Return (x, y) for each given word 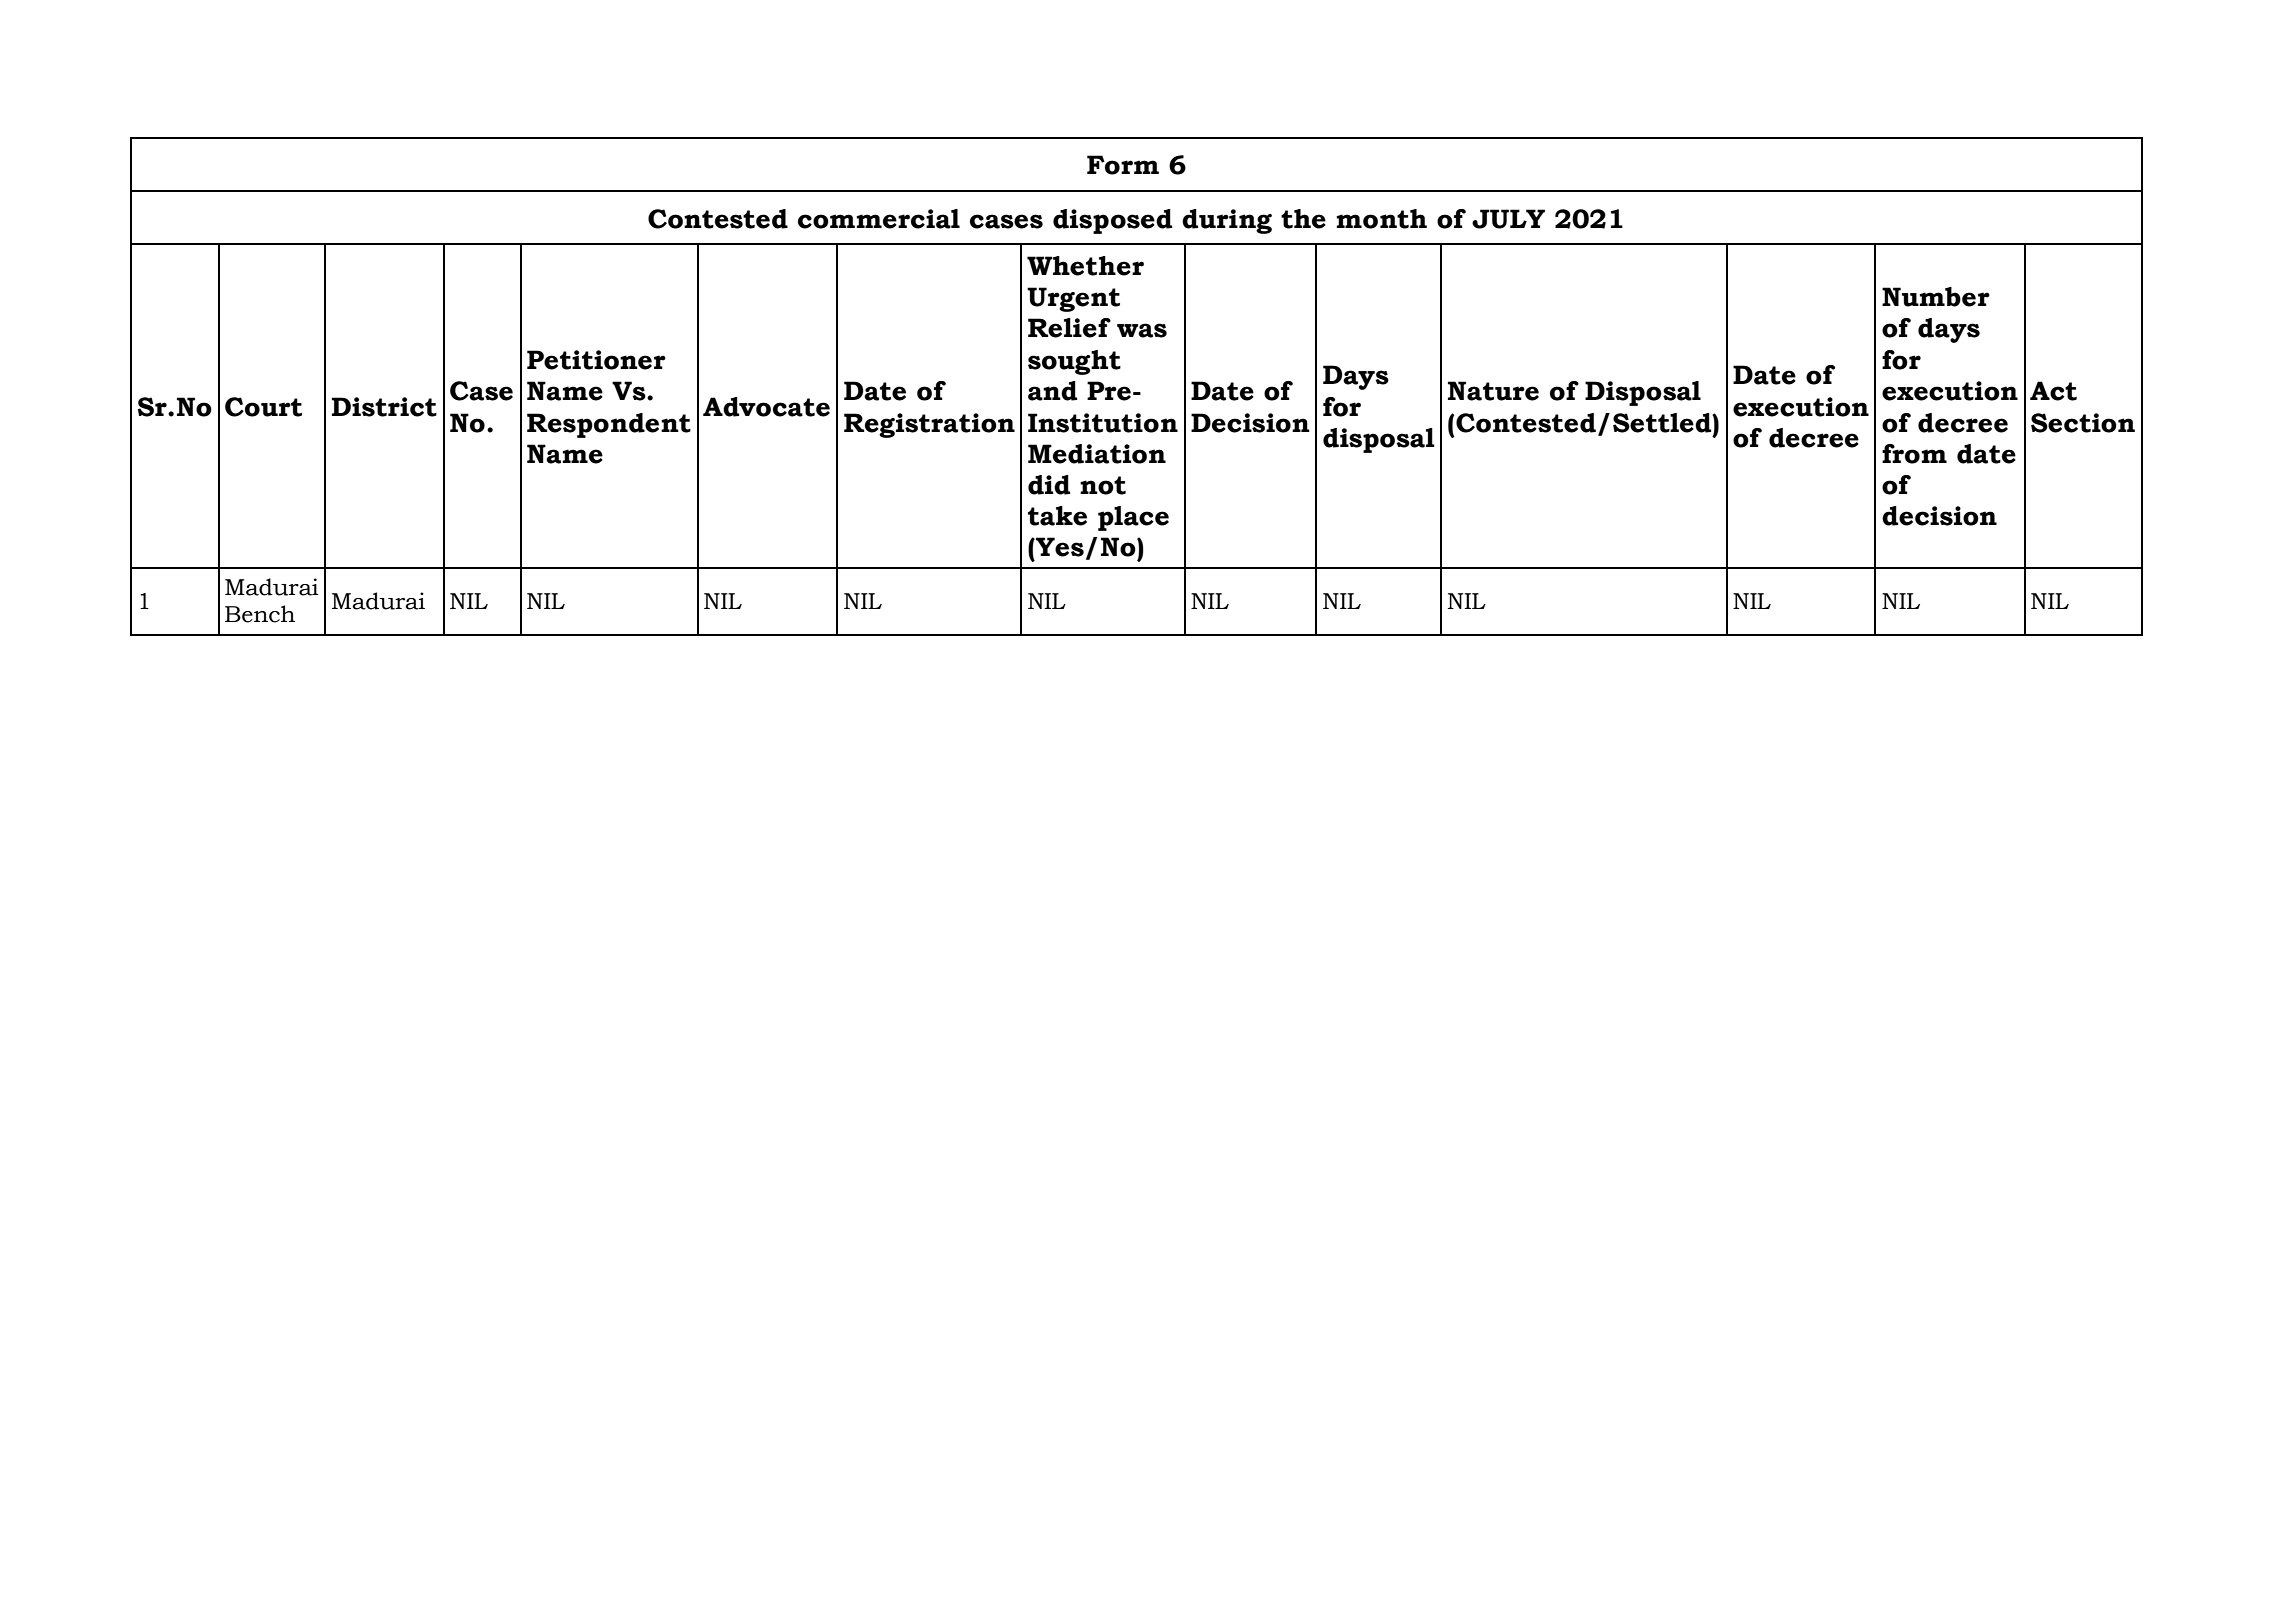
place (1133, 518)
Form (1123, 165)
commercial (879, 219)
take (1057, 516)
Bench (260, 614)
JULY (1508, 219)
